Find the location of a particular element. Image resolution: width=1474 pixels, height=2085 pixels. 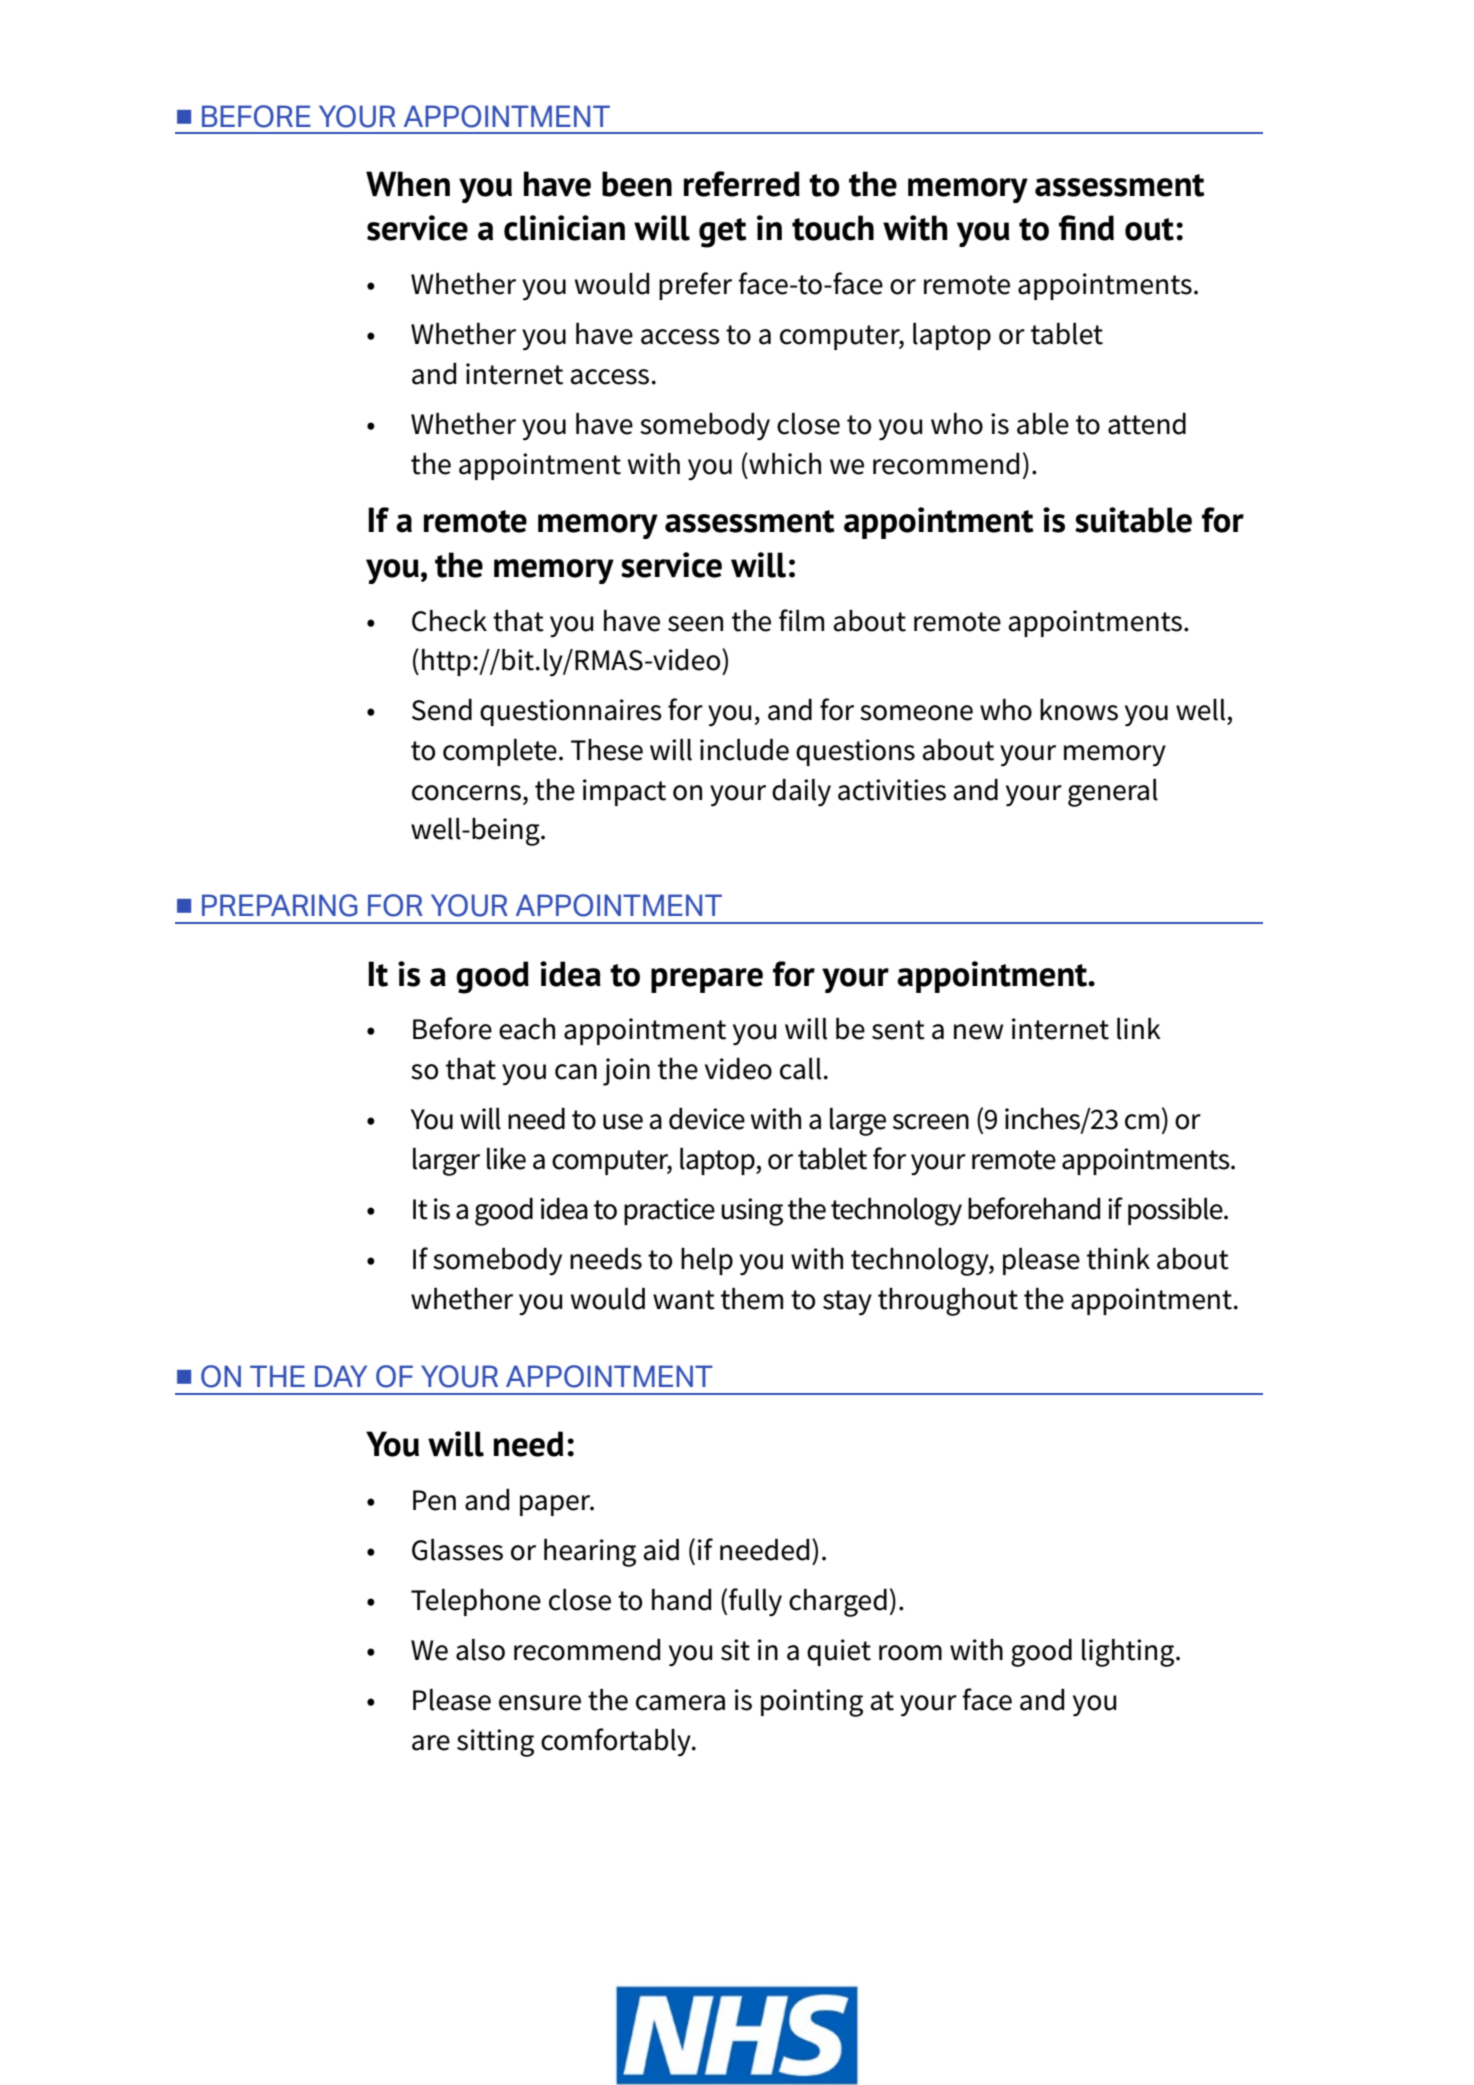

think is located at coordinates (1118, 1259).
